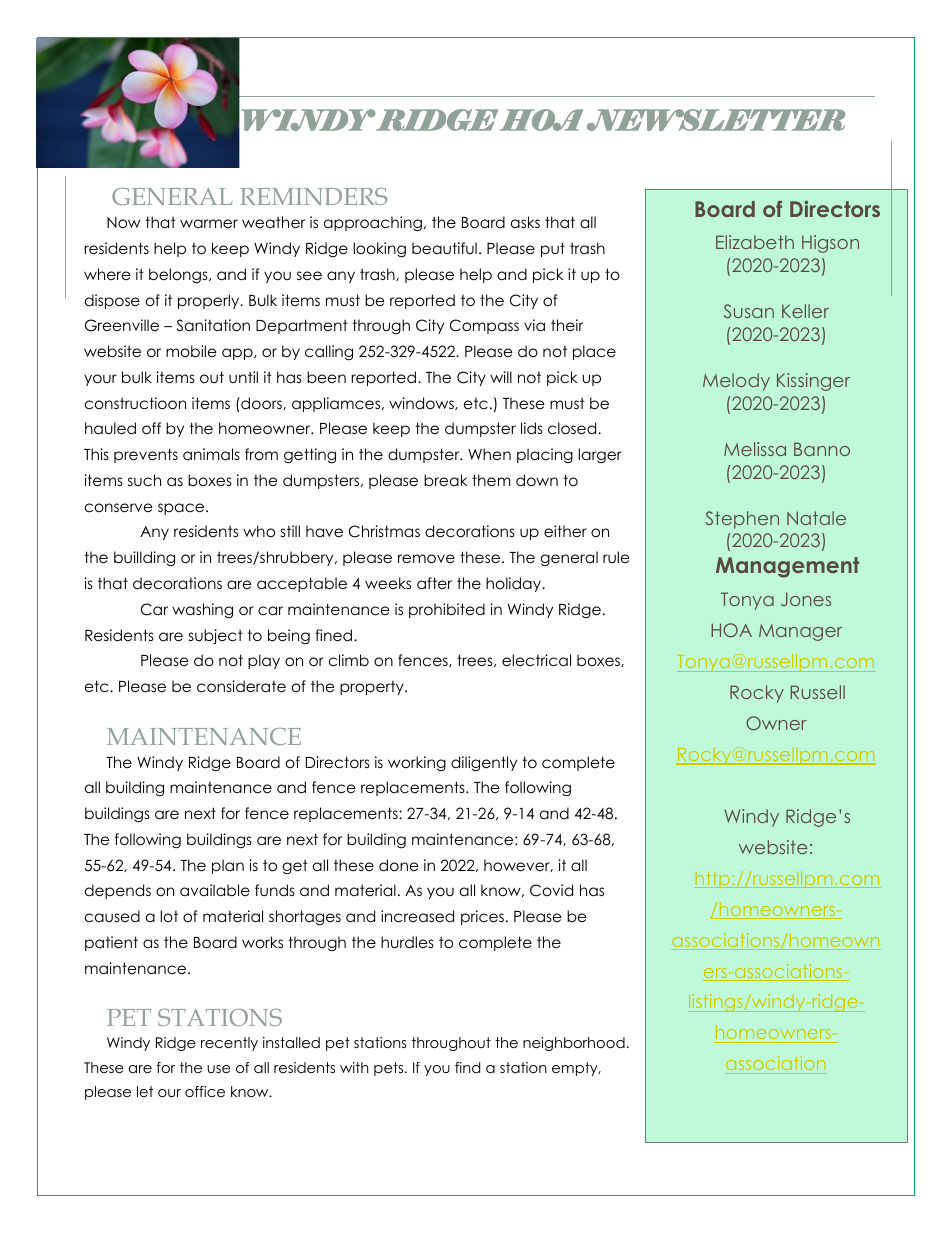 The height and width of the screenshot is (1233, 952). Describe the element at coordinates (716, 120) in the screenshot. I see `NEWSLETTER` at that location.
